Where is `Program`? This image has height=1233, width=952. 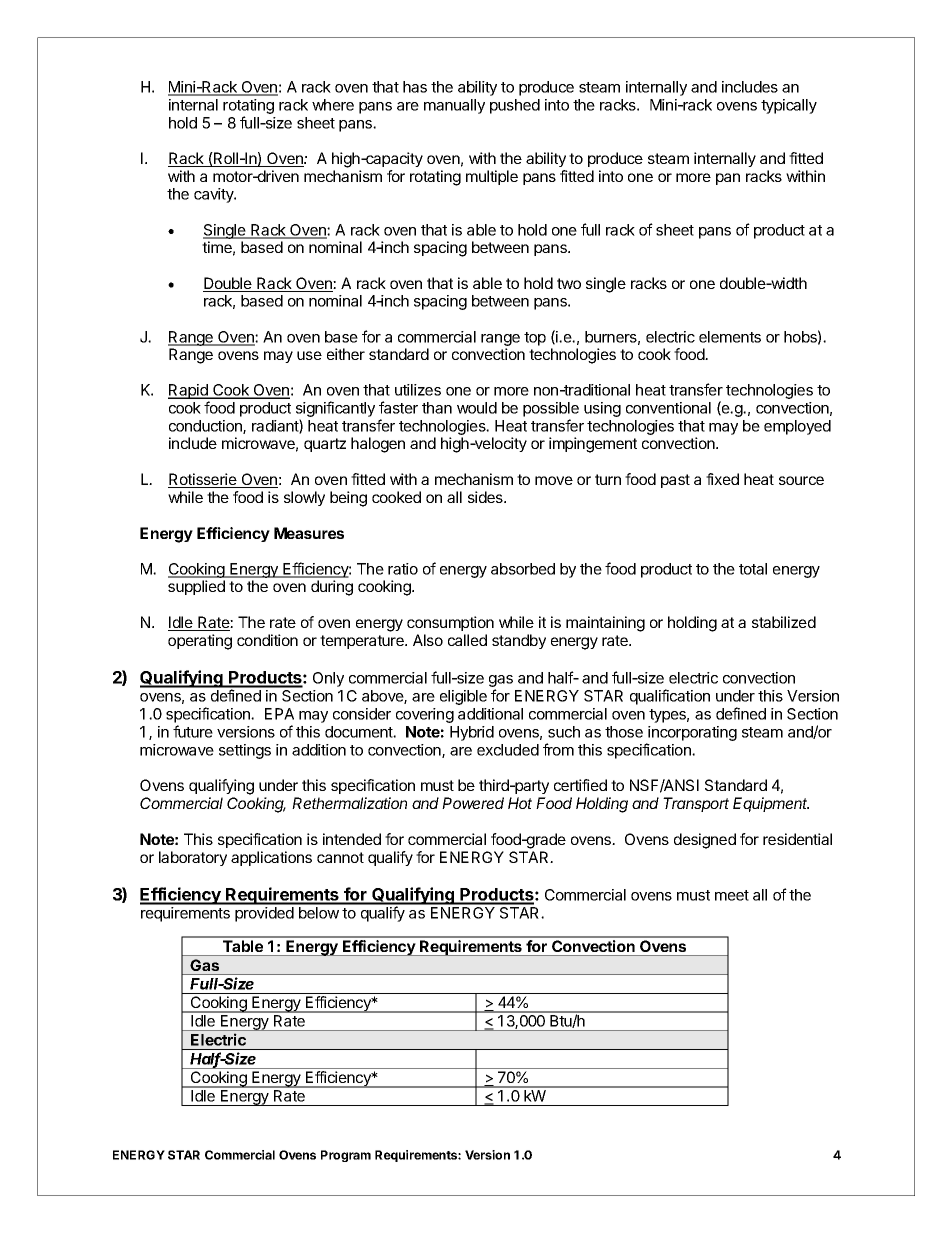
Program is located at coordinates (346, 1156).
